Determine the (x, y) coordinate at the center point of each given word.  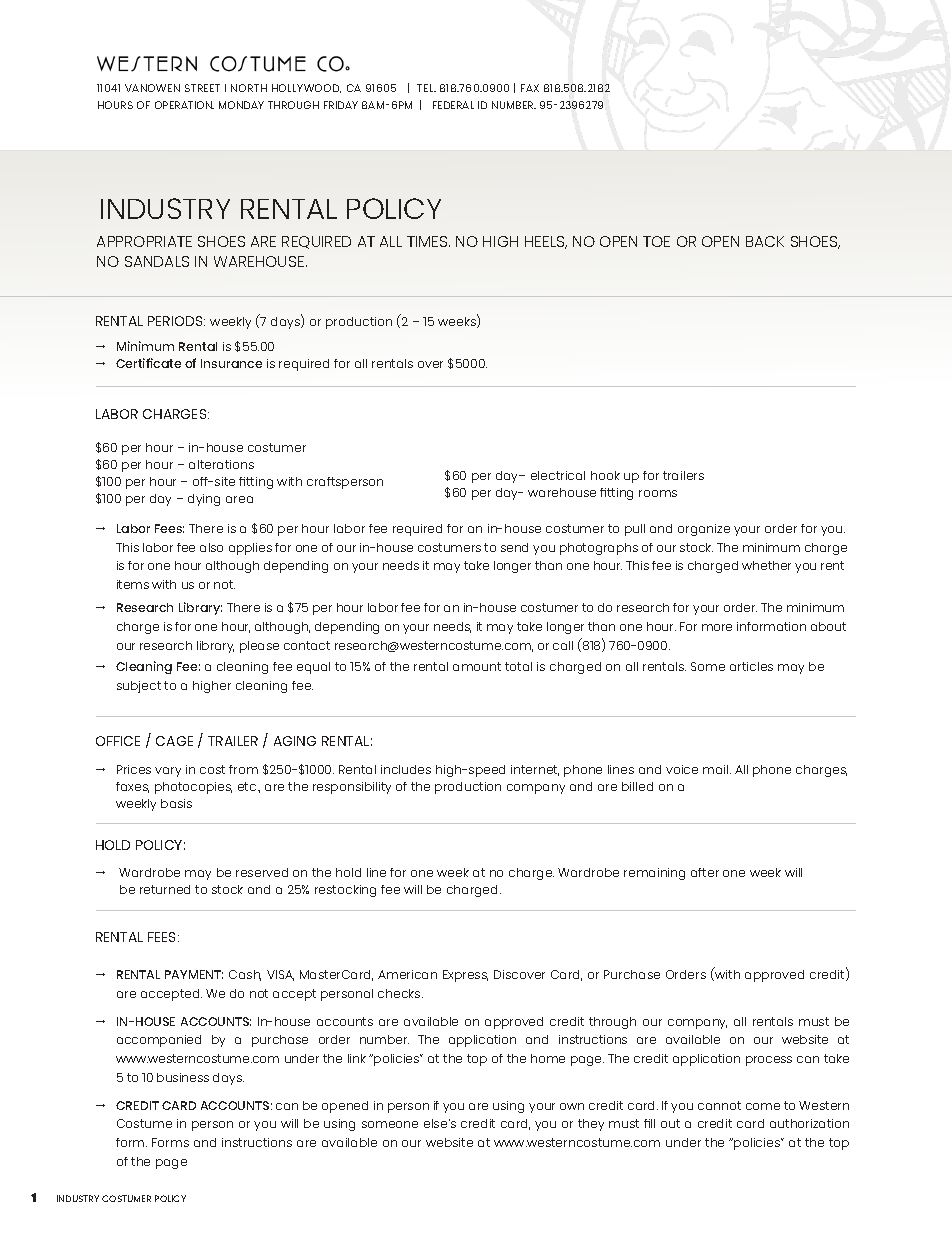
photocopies (193, 788)
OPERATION (184, 105)
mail (717, 769)
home (548, 1058)
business (183, 1077)
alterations (221, 464)
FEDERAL (453, 105)
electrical (558, 475)
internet (535, 770)
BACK (765, 241)
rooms (658, 493)
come (763, 1106)
